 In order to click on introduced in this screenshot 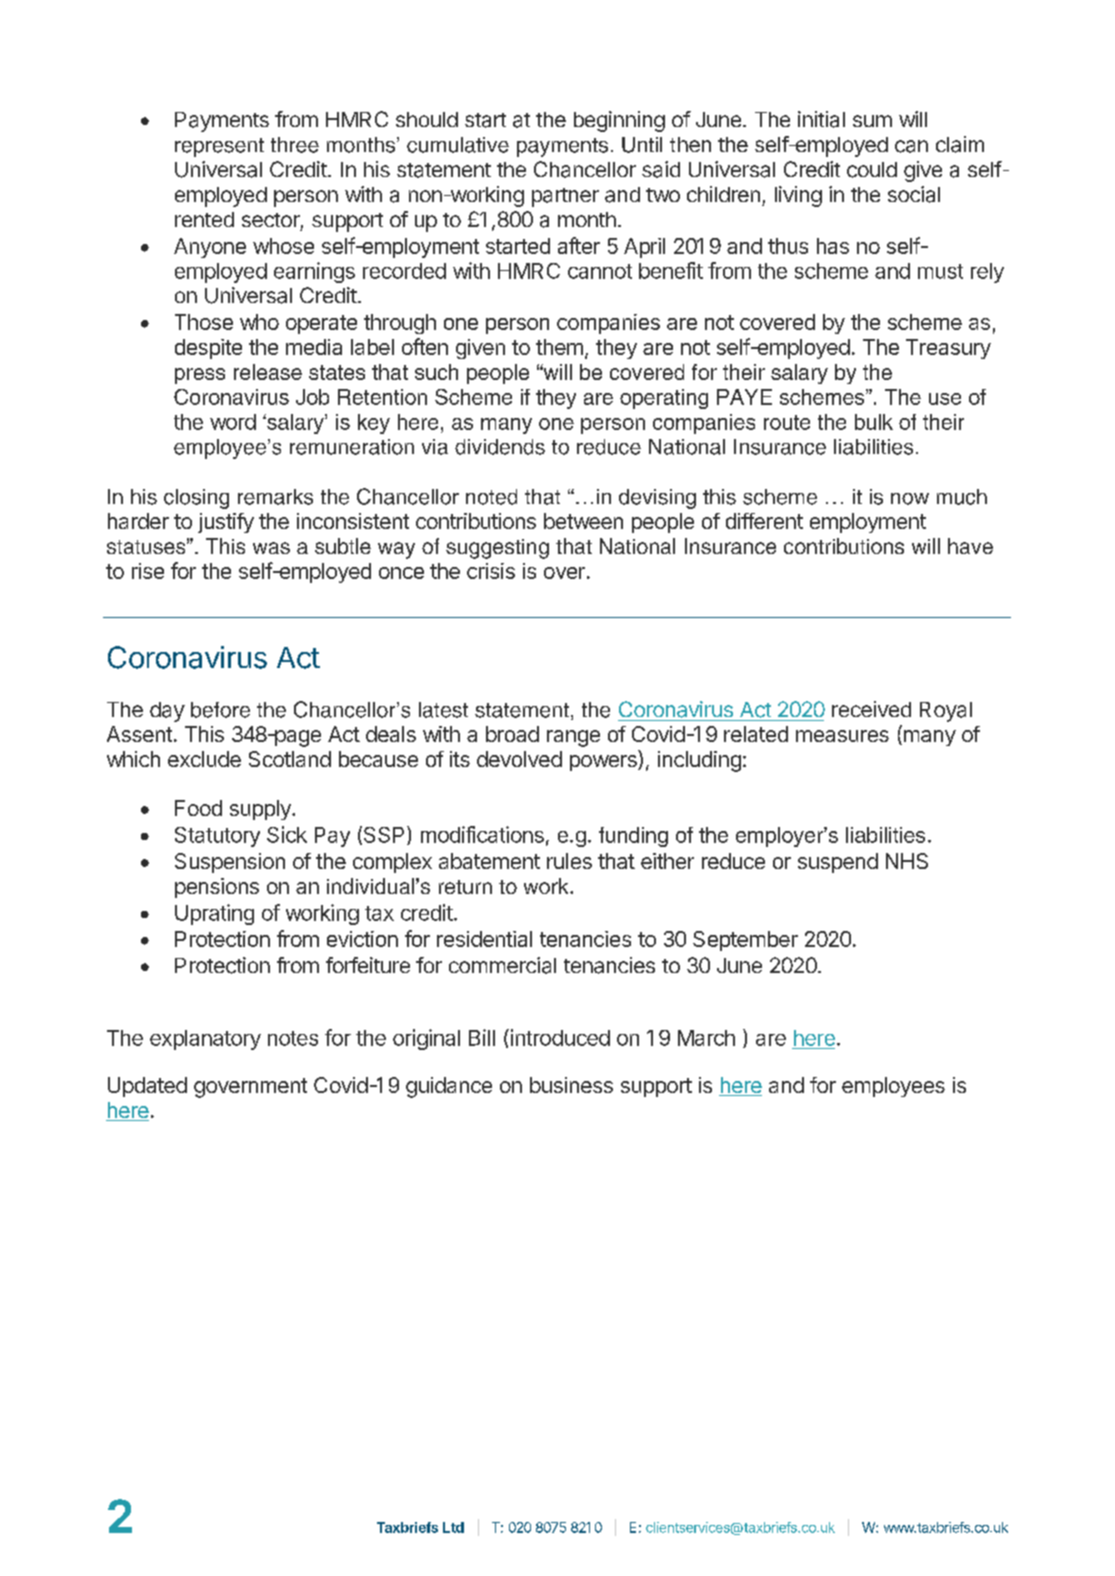, I will do `click(559, 1037)`.
